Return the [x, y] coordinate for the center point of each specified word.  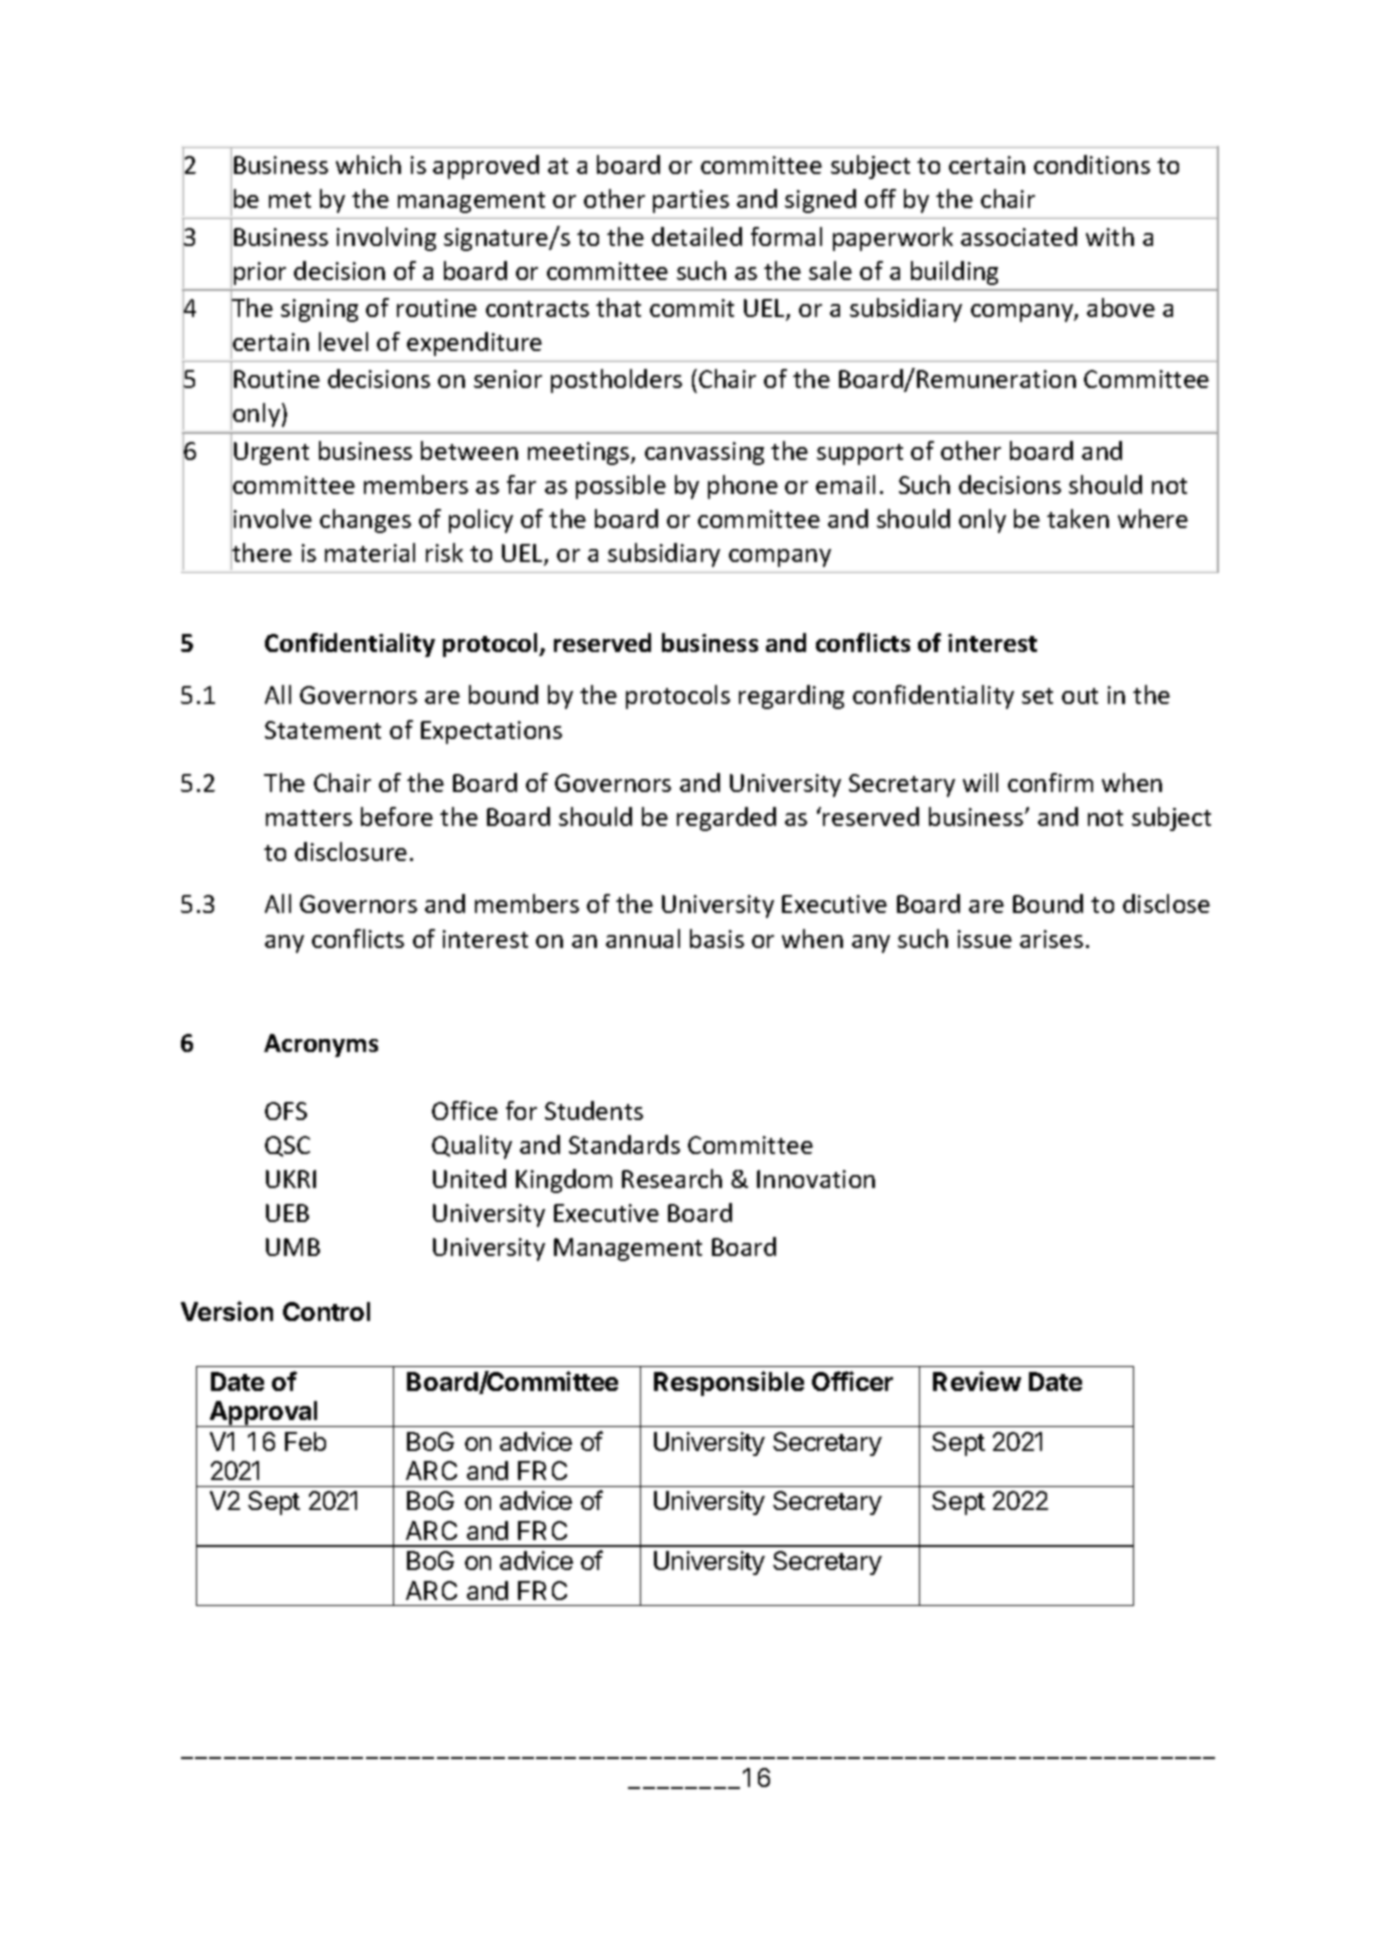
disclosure [351, 851]
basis [717, 938]
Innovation [816, 1179]
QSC [287, 1146]
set [1037, 696]
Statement [323, 730]
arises [1051, 939]
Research [672, 1178]
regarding [791, 697]
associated [1019, 236]
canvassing [704, 453]
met [290, 200]
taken [1078, 518]
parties [691, 201]
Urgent [271, 453]
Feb [305, 1441]
